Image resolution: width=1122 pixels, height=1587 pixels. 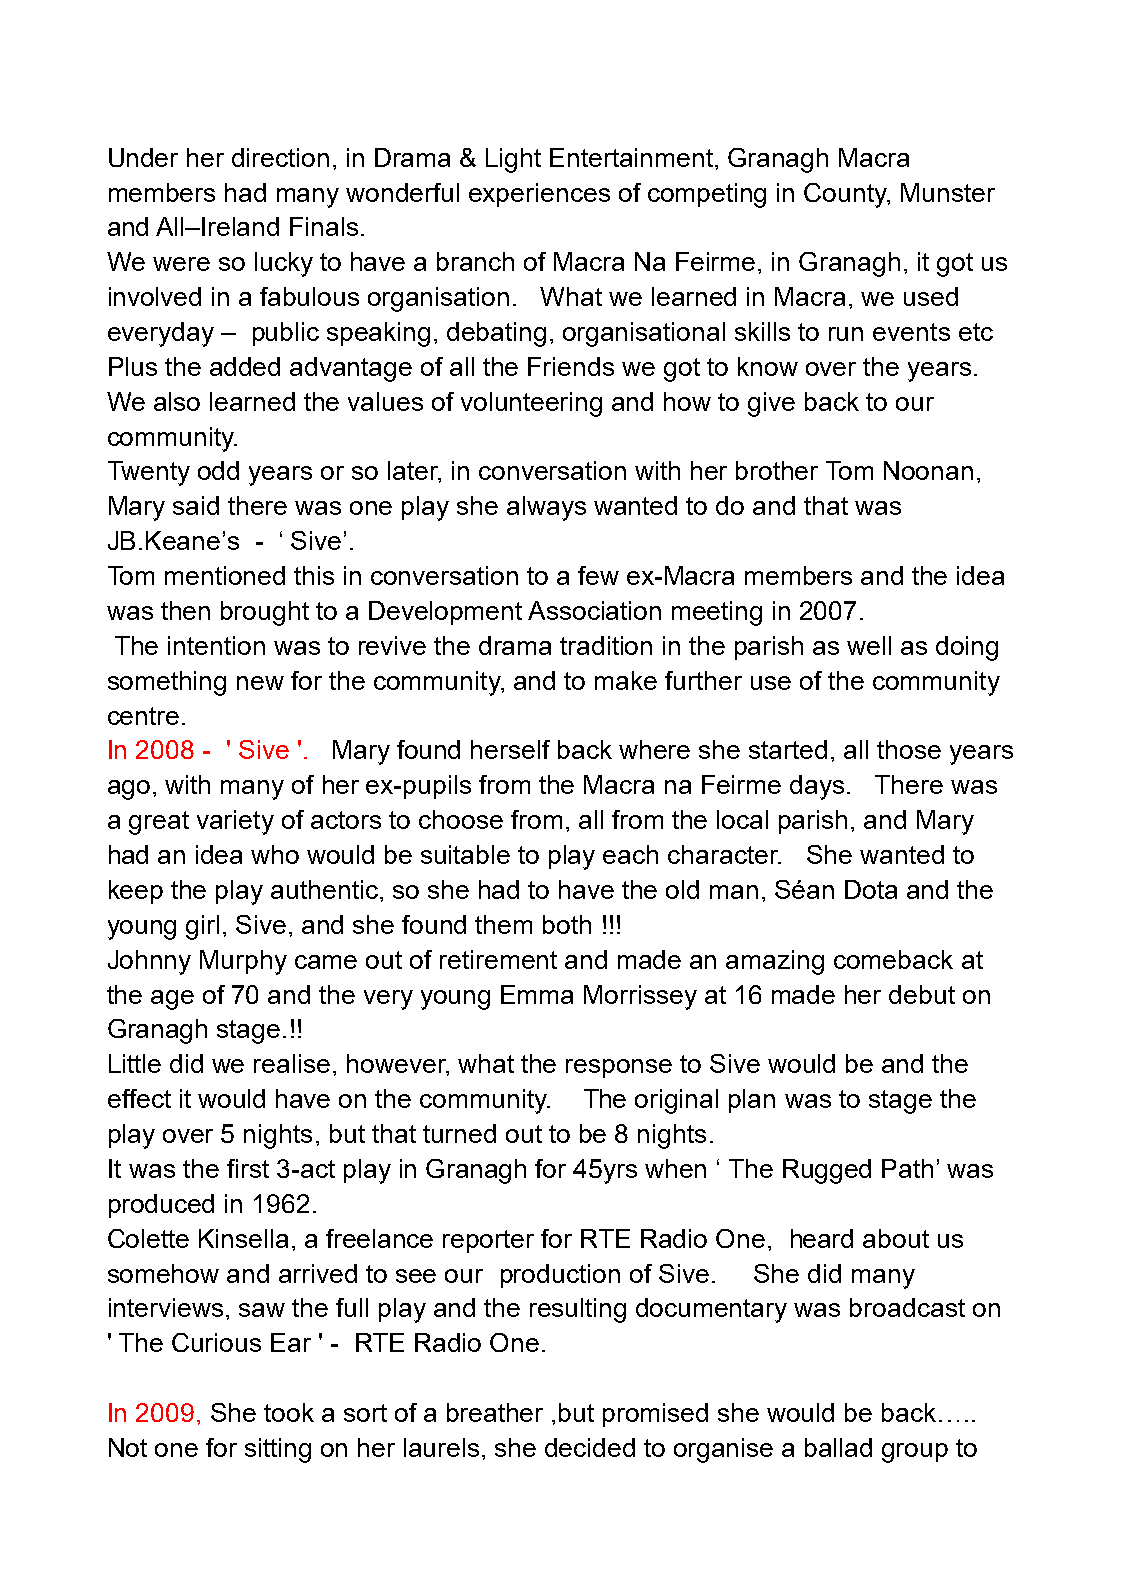 I want to click on Association, so click(x=594, y=610).
